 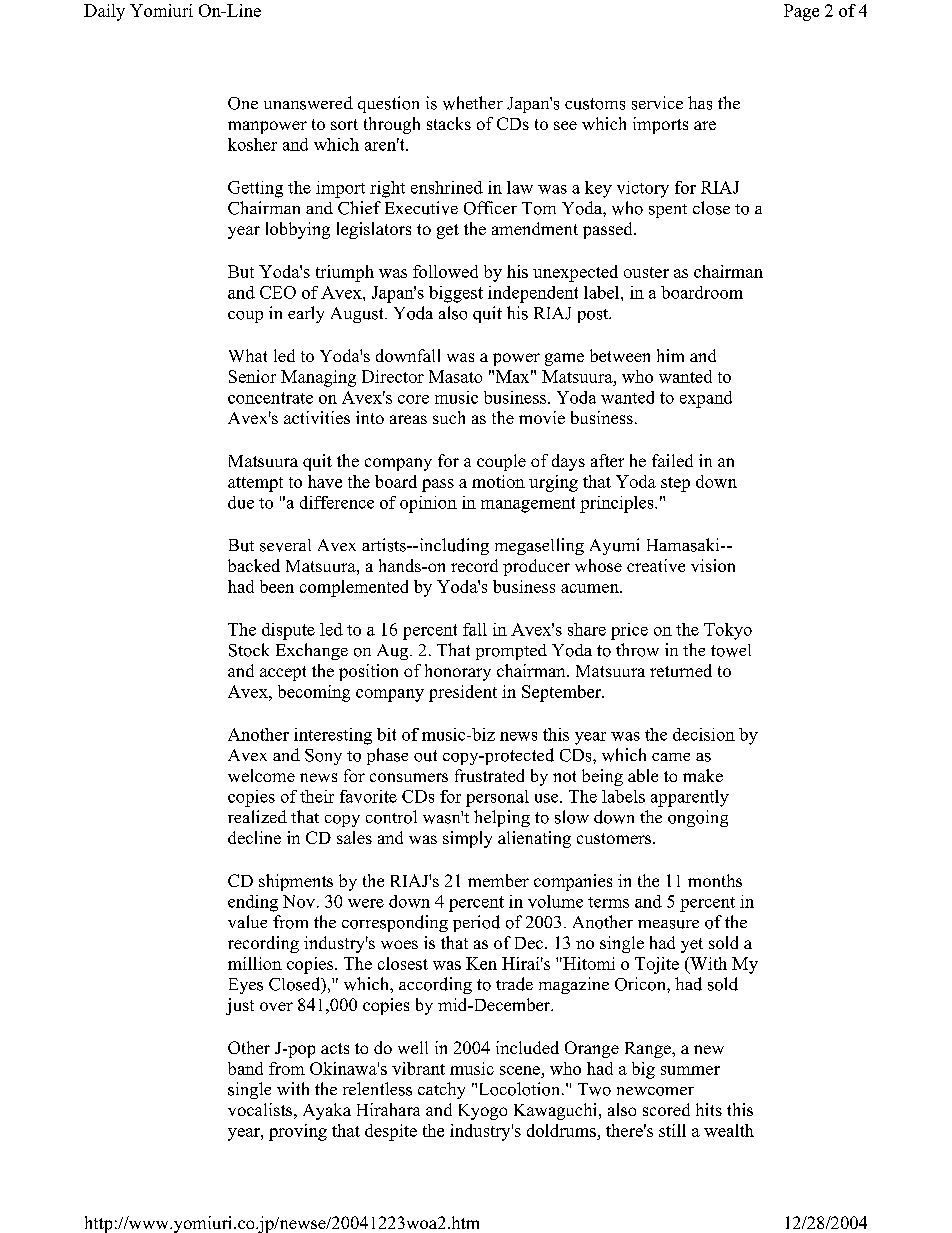 What do you see at coordinates (277, 586) in the screenshot?
I see `been` at bounding box center [277, 586].
